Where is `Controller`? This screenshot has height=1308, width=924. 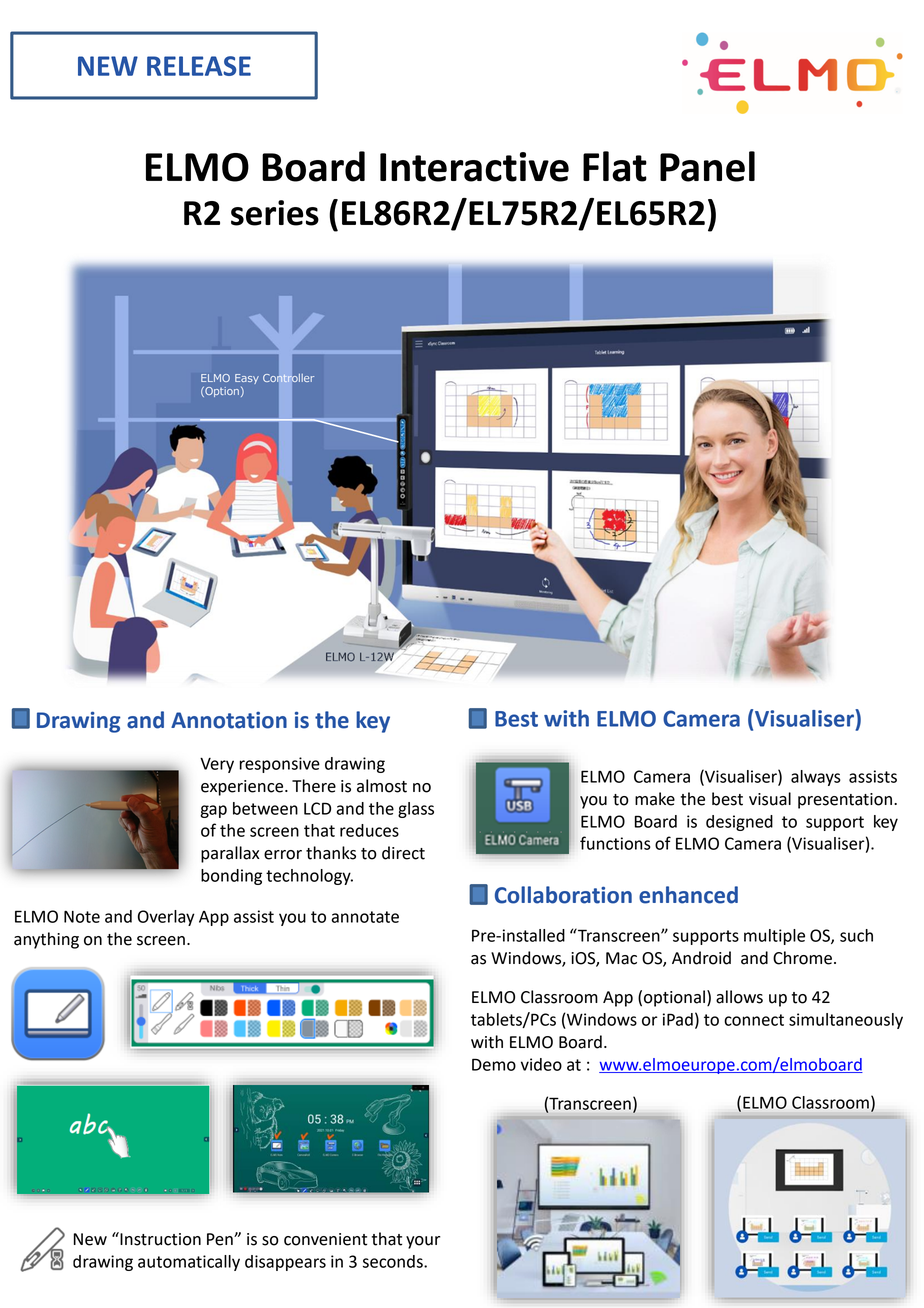 Controller is located at coordinates (288, 377).
